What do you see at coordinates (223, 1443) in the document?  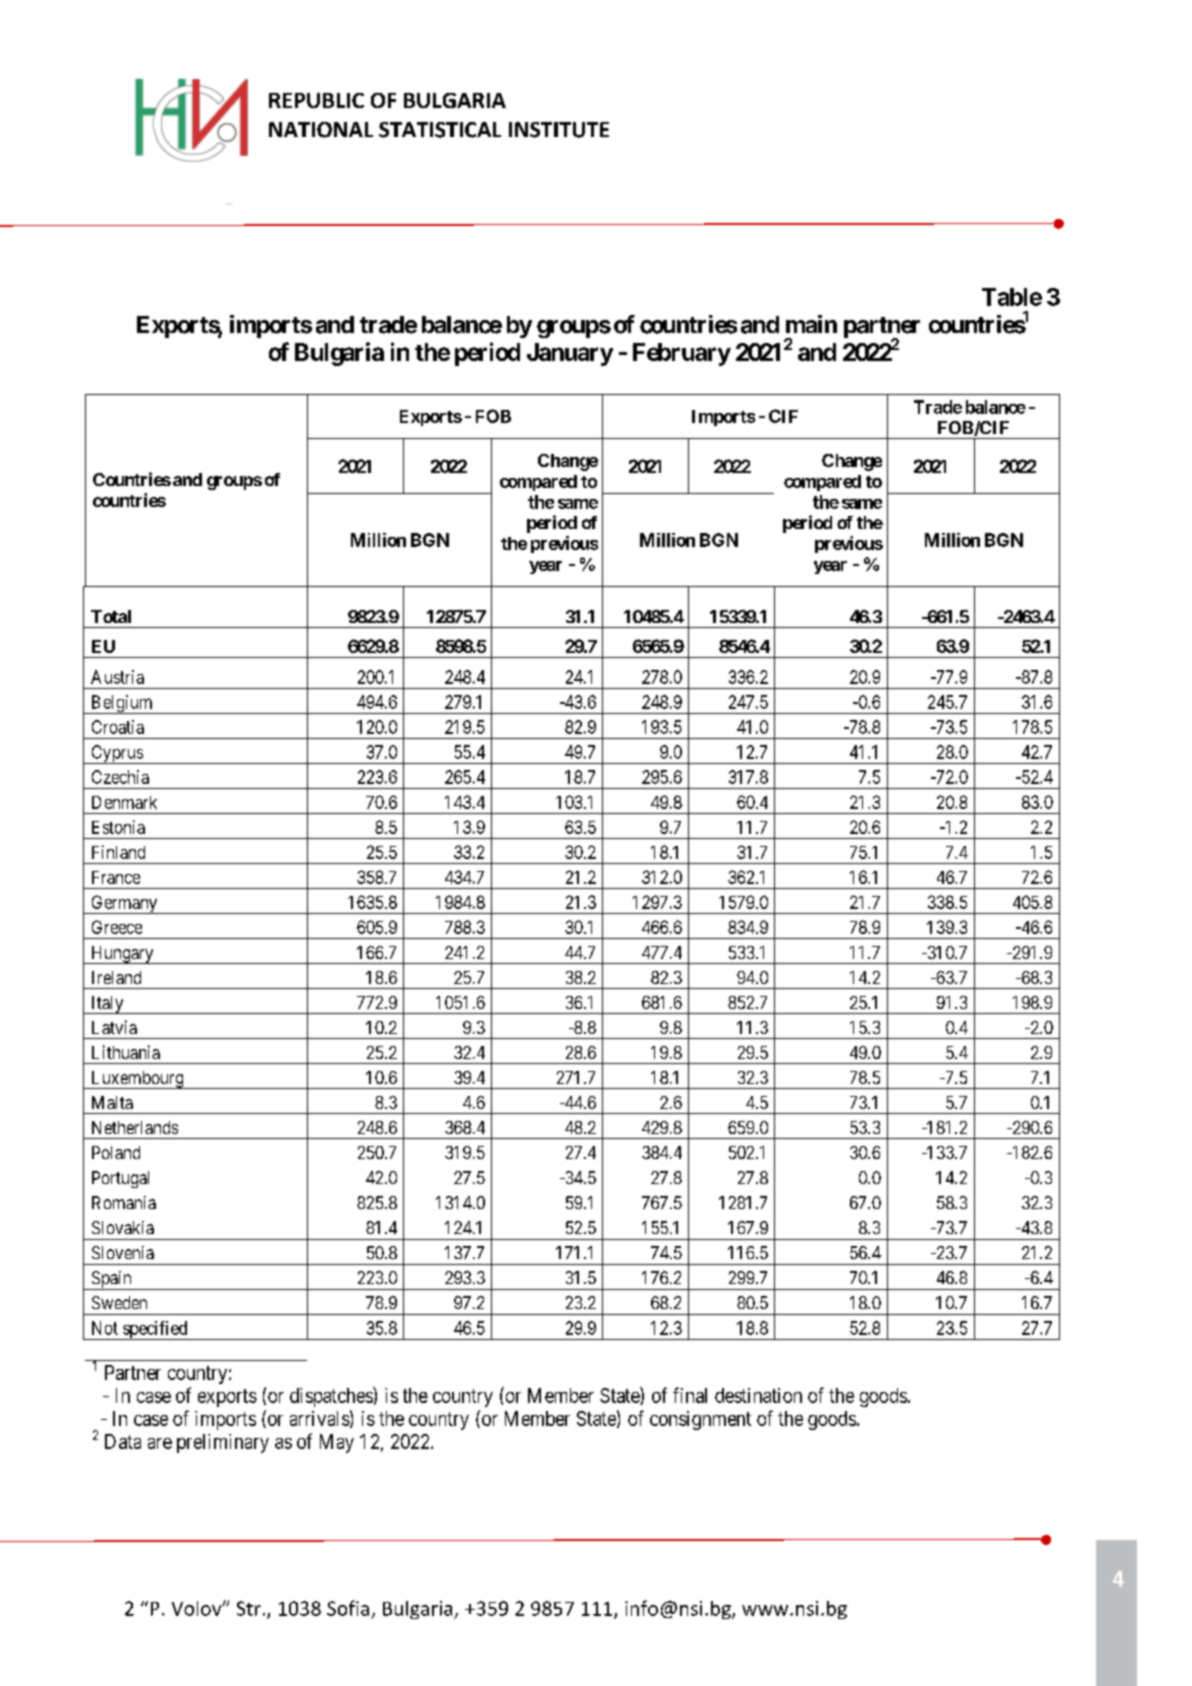 I see `preliminary` at bounding box center [223, 1443].
